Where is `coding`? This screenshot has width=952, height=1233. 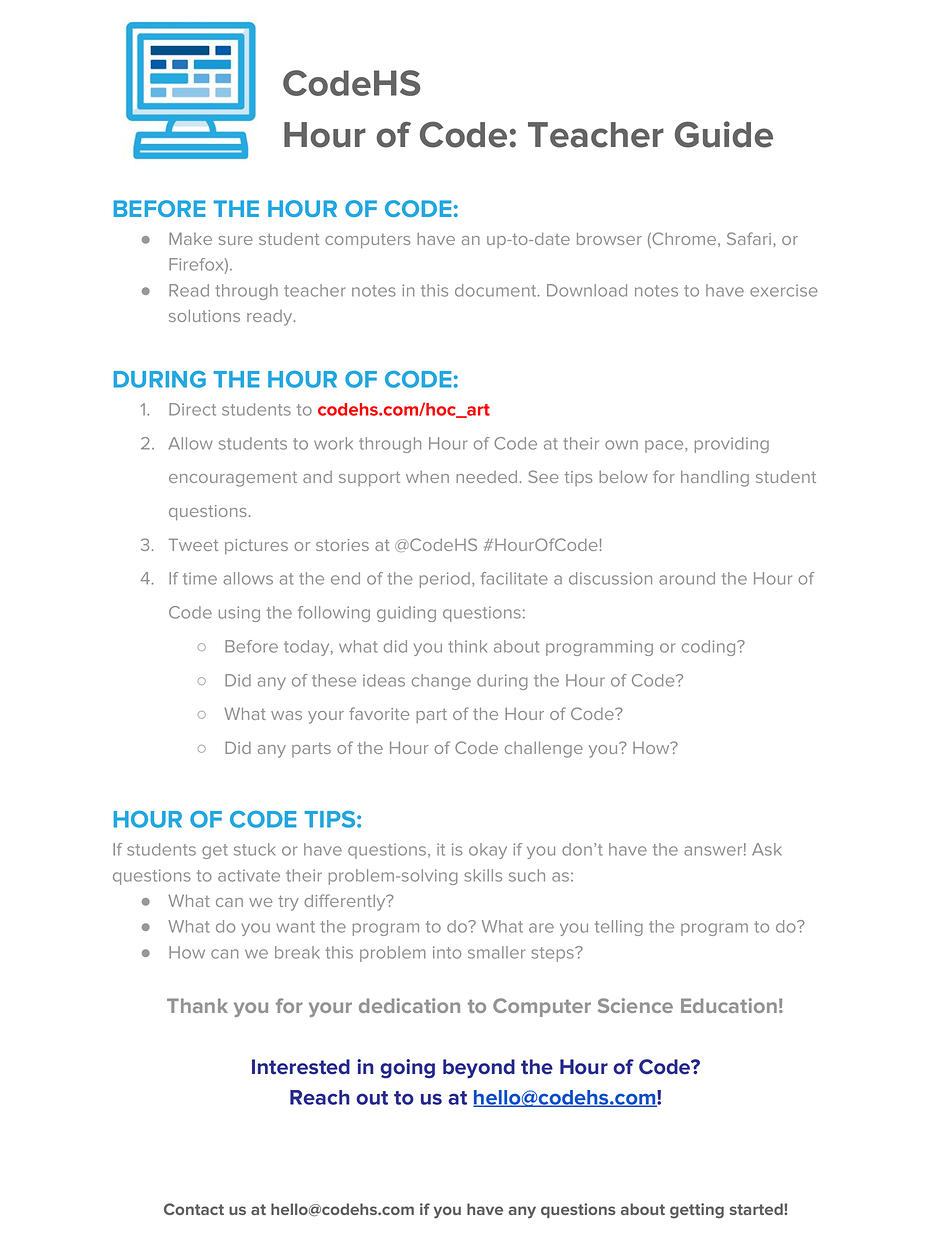
coding is located at coordinates (710, 648).
